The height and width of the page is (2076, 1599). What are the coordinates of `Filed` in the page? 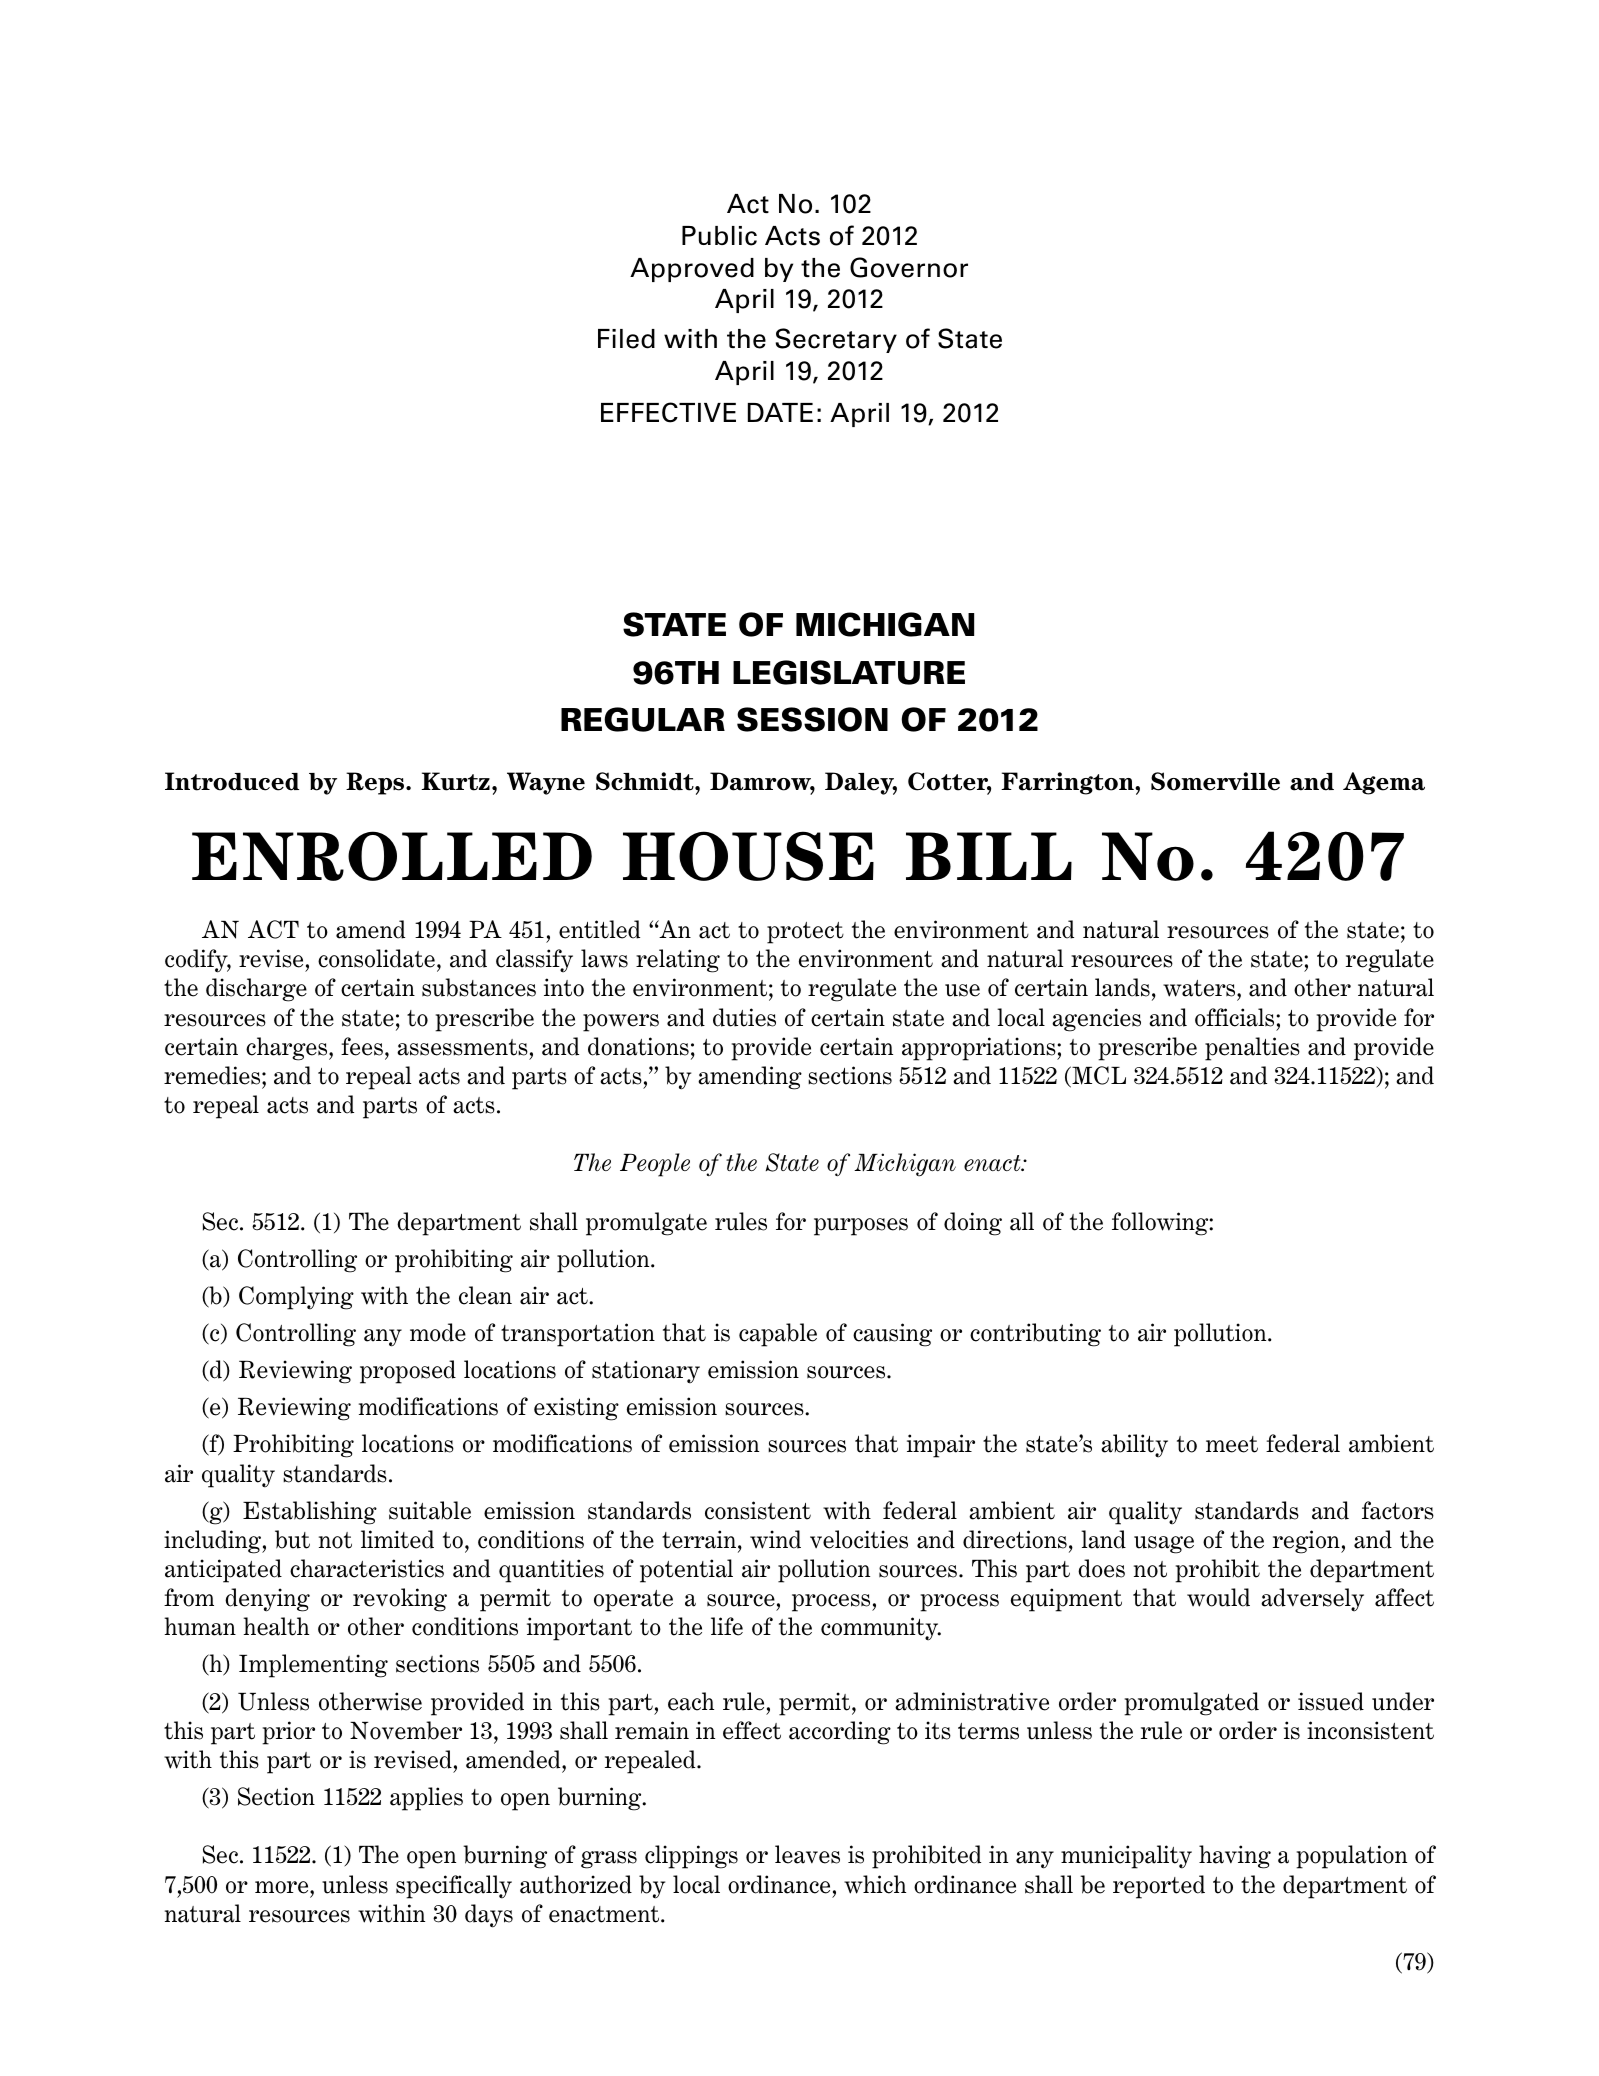 It's located at (626, 339).
